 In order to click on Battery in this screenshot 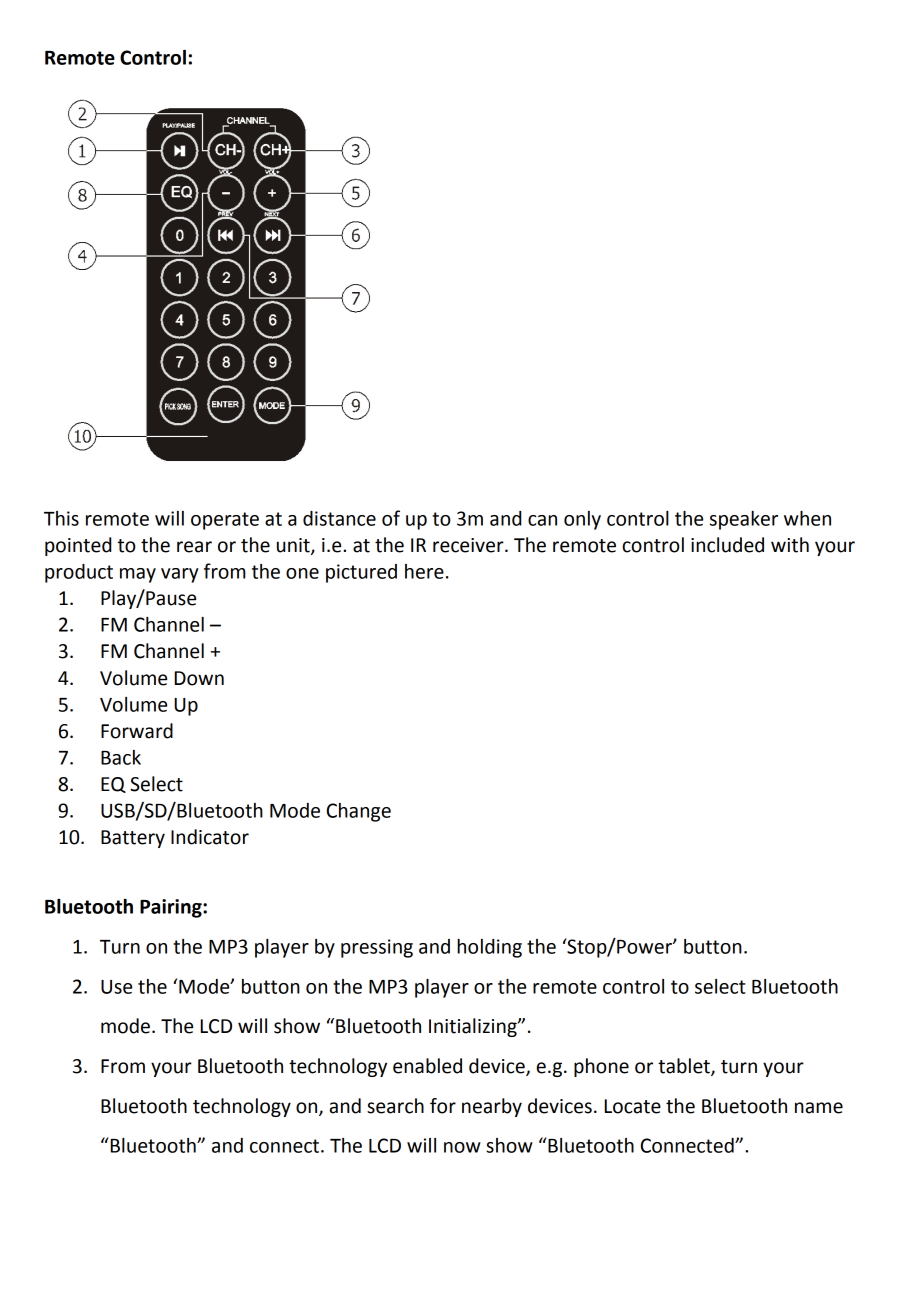, I will do `click(133, 839)`.
